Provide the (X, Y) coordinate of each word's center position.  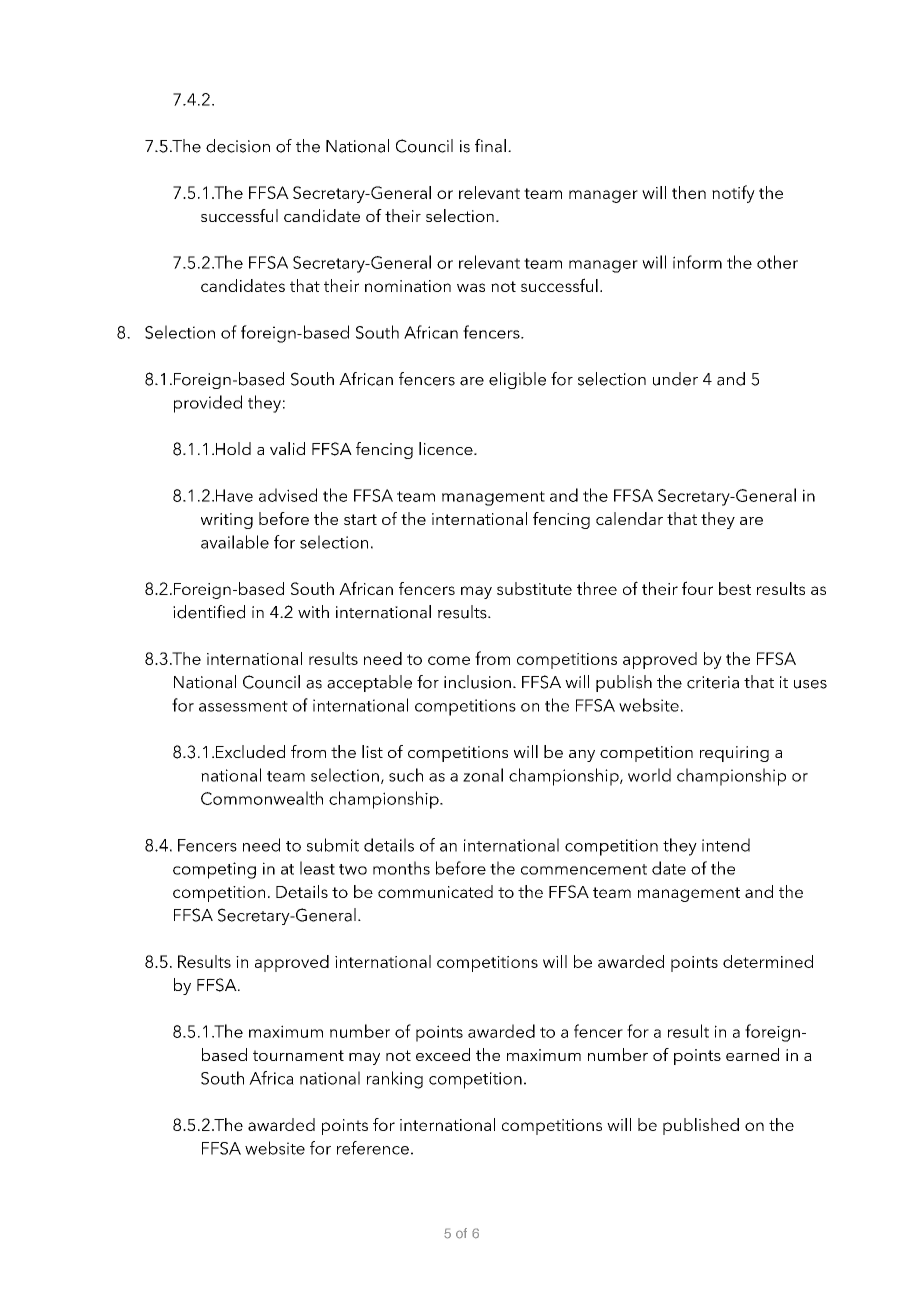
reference (373, 1148)
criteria (713, 682)
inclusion (477, 682)
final (490, 146)
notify (733, 194)
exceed (443, 1054)
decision (238, 146)
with (313, 611)
